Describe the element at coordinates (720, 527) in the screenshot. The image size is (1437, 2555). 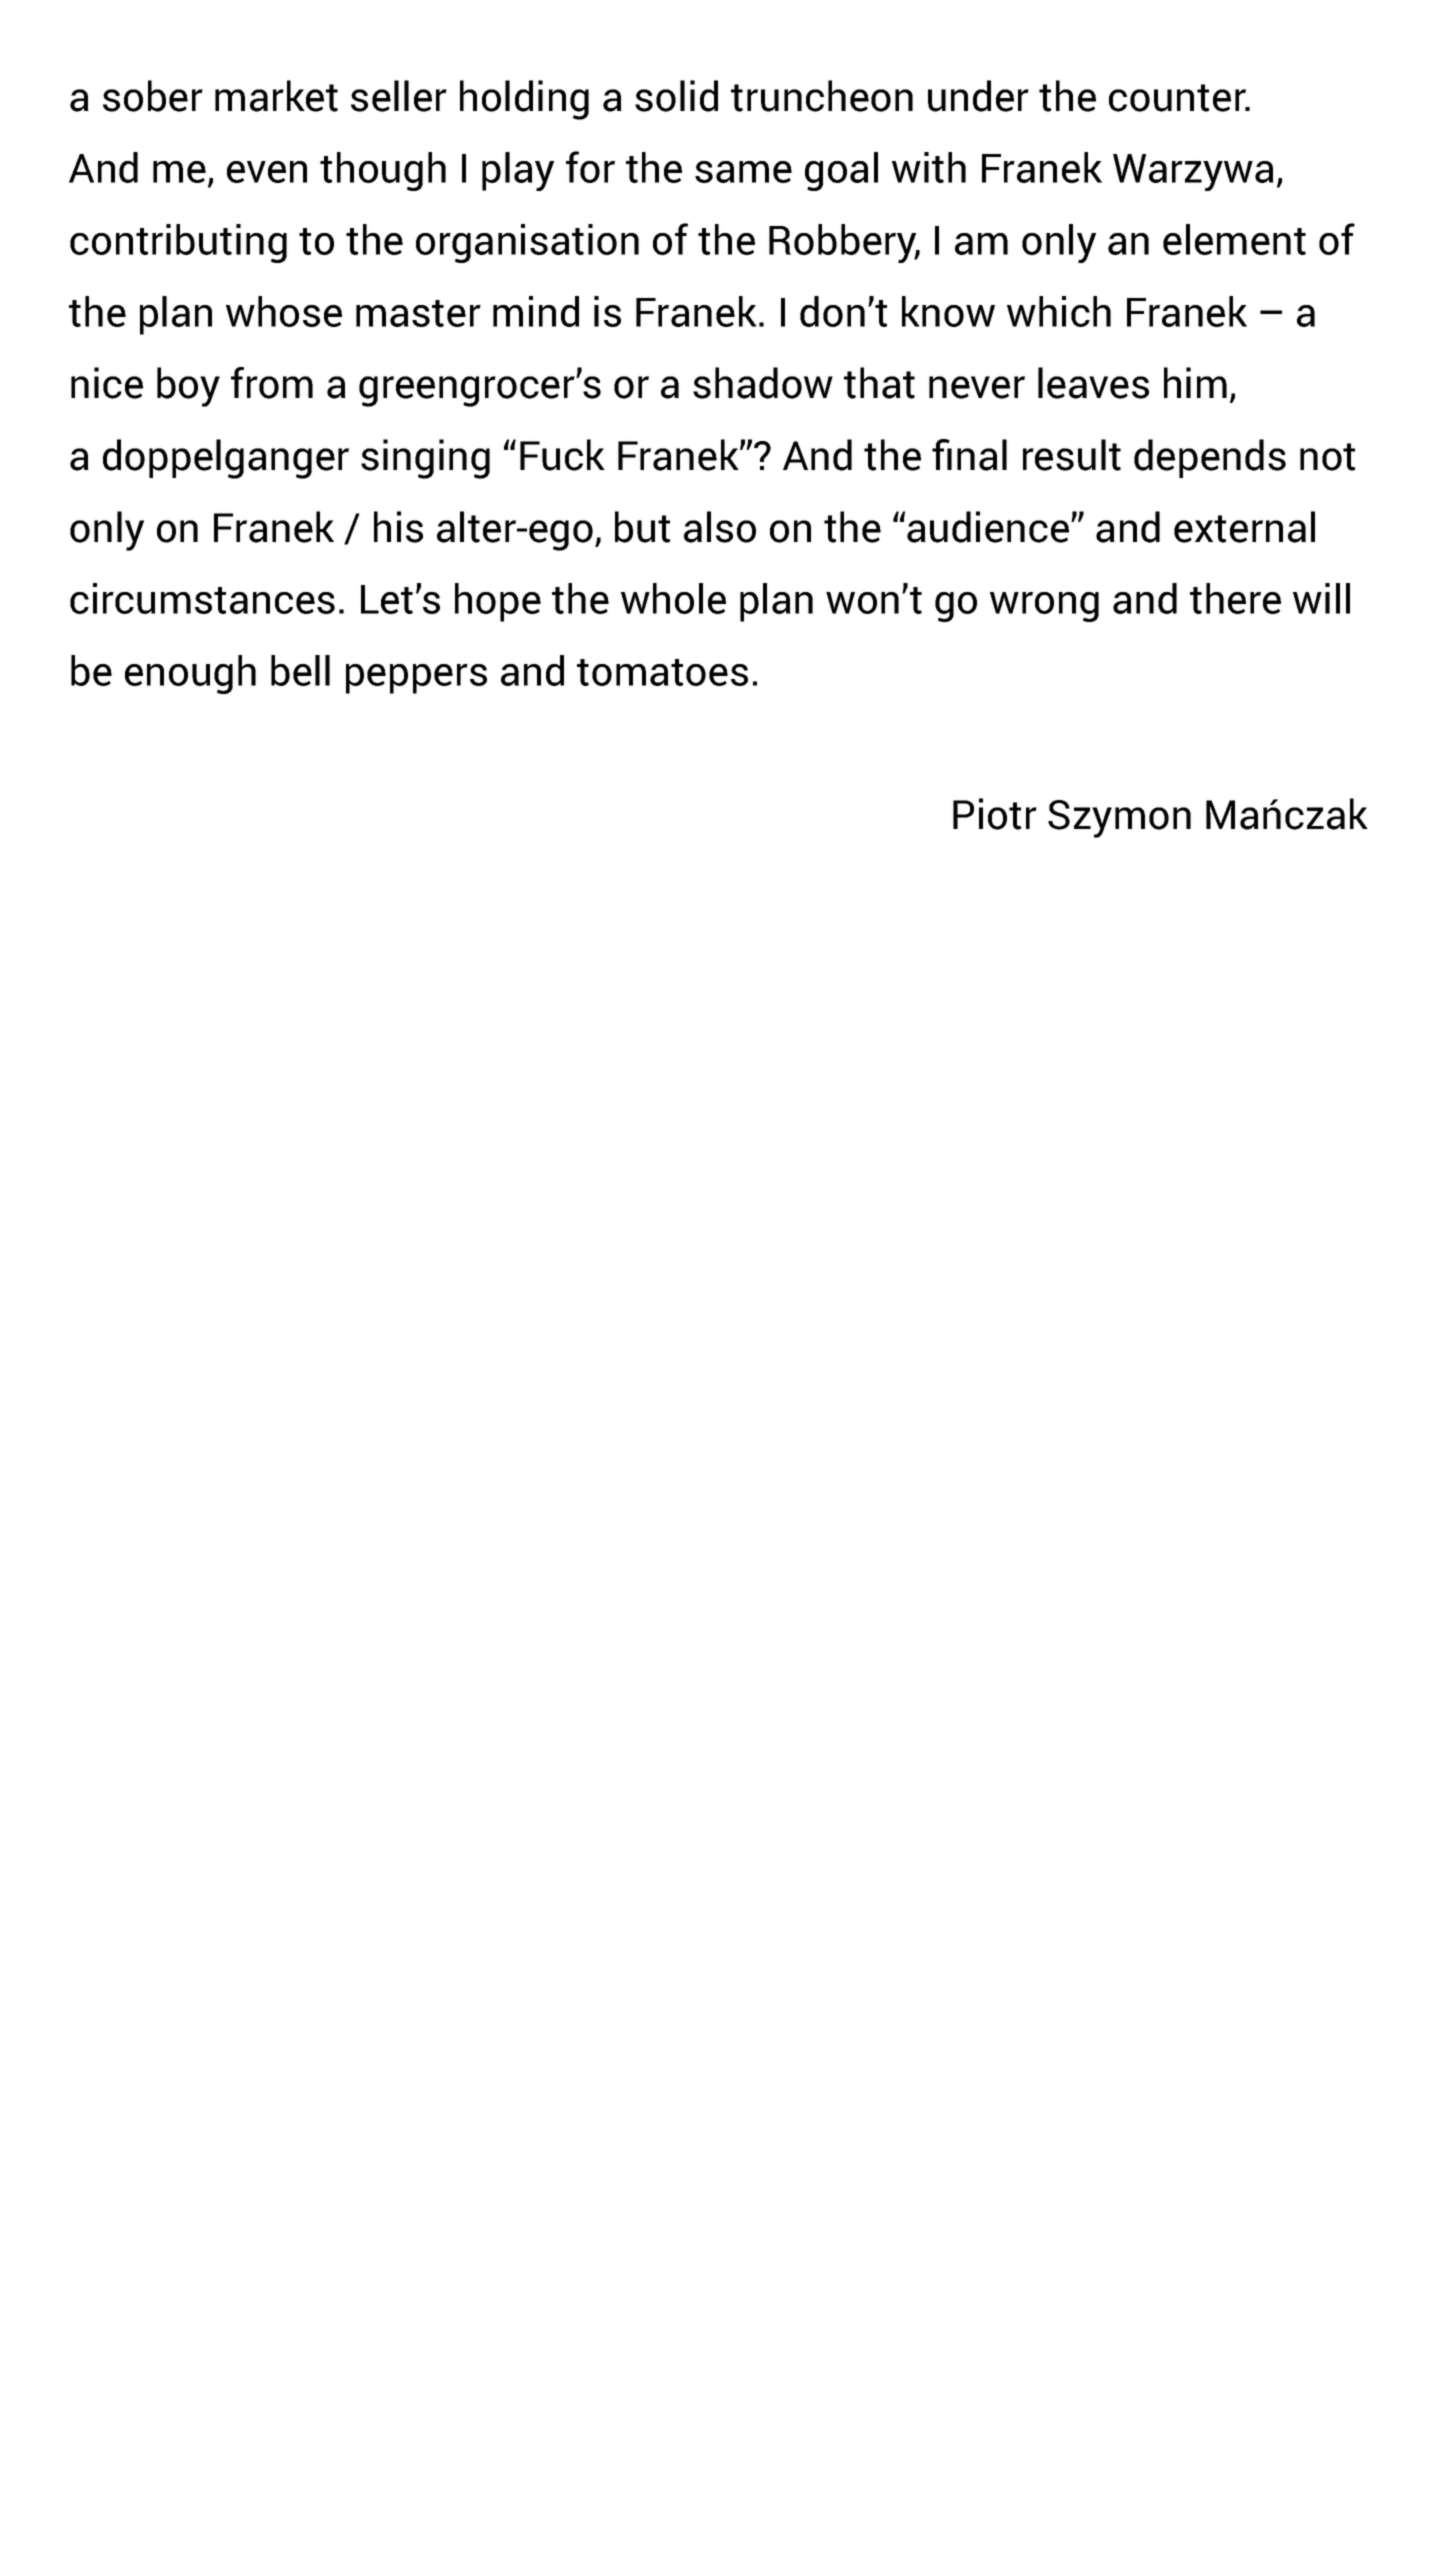
I see `also` at that location.
